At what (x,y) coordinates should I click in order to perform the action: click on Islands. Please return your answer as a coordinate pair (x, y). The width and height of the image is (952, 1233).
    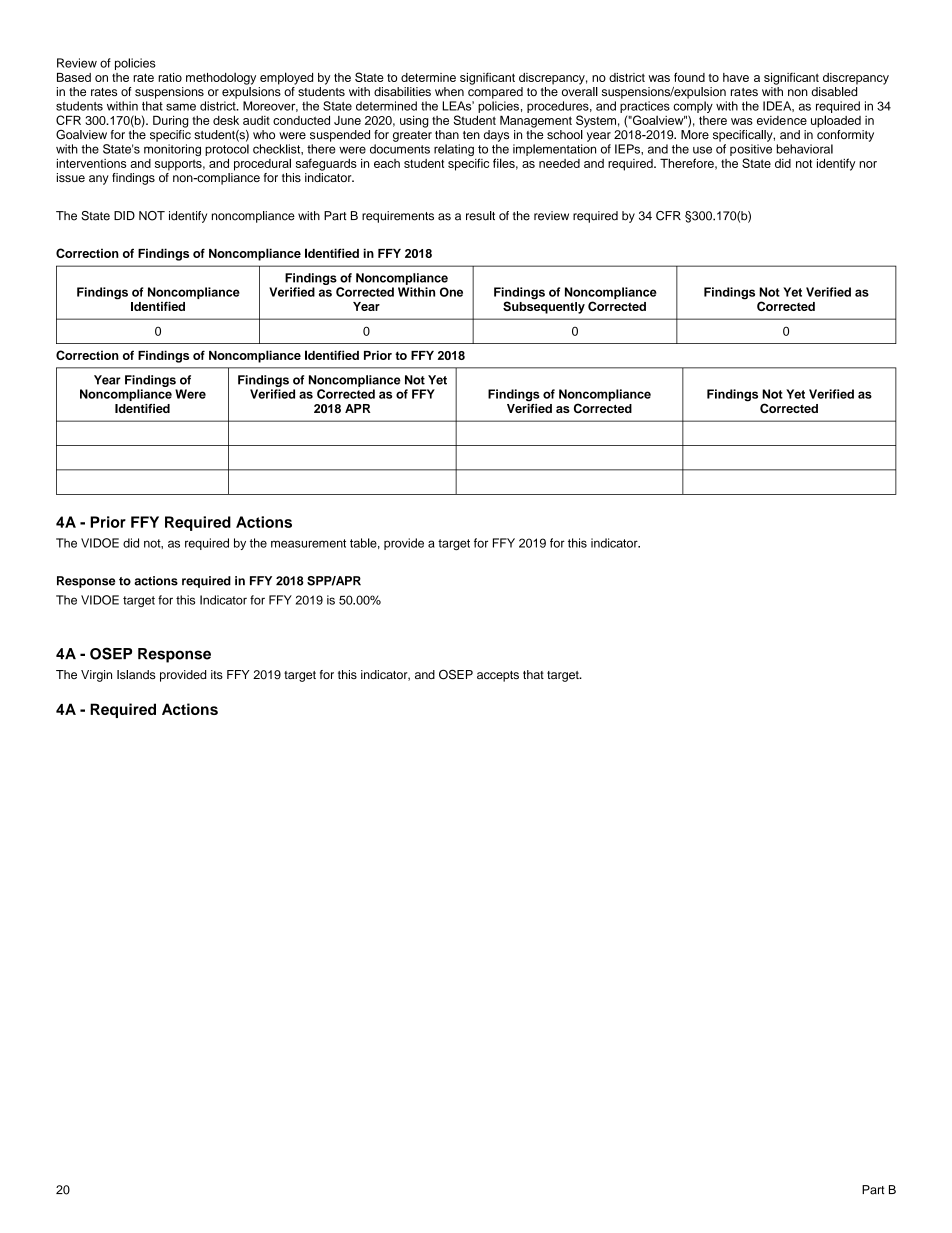
    Looking at the image, I should click on (136, 674).
